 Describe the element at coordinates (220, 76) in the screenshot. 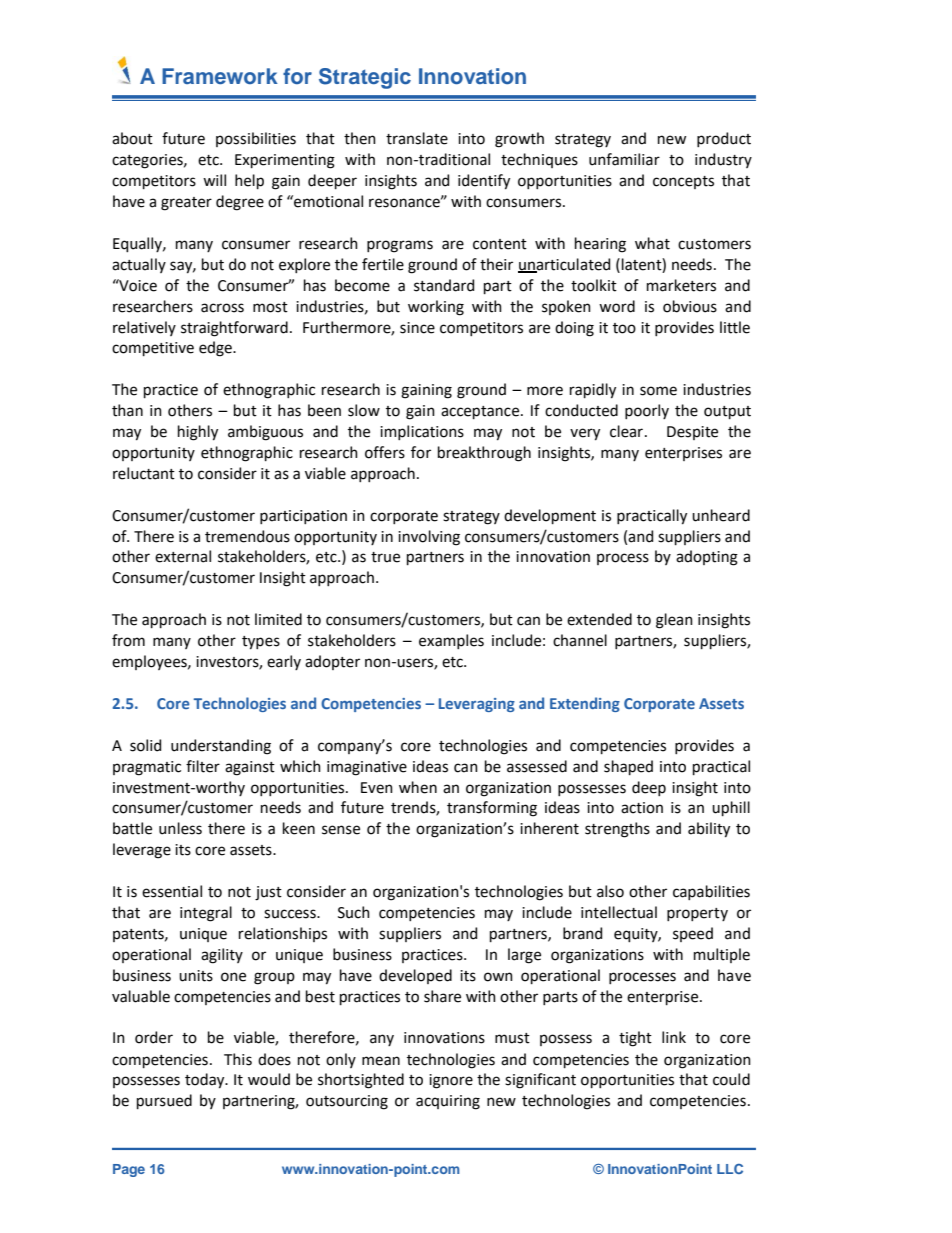

I see `Framework` at that location.
